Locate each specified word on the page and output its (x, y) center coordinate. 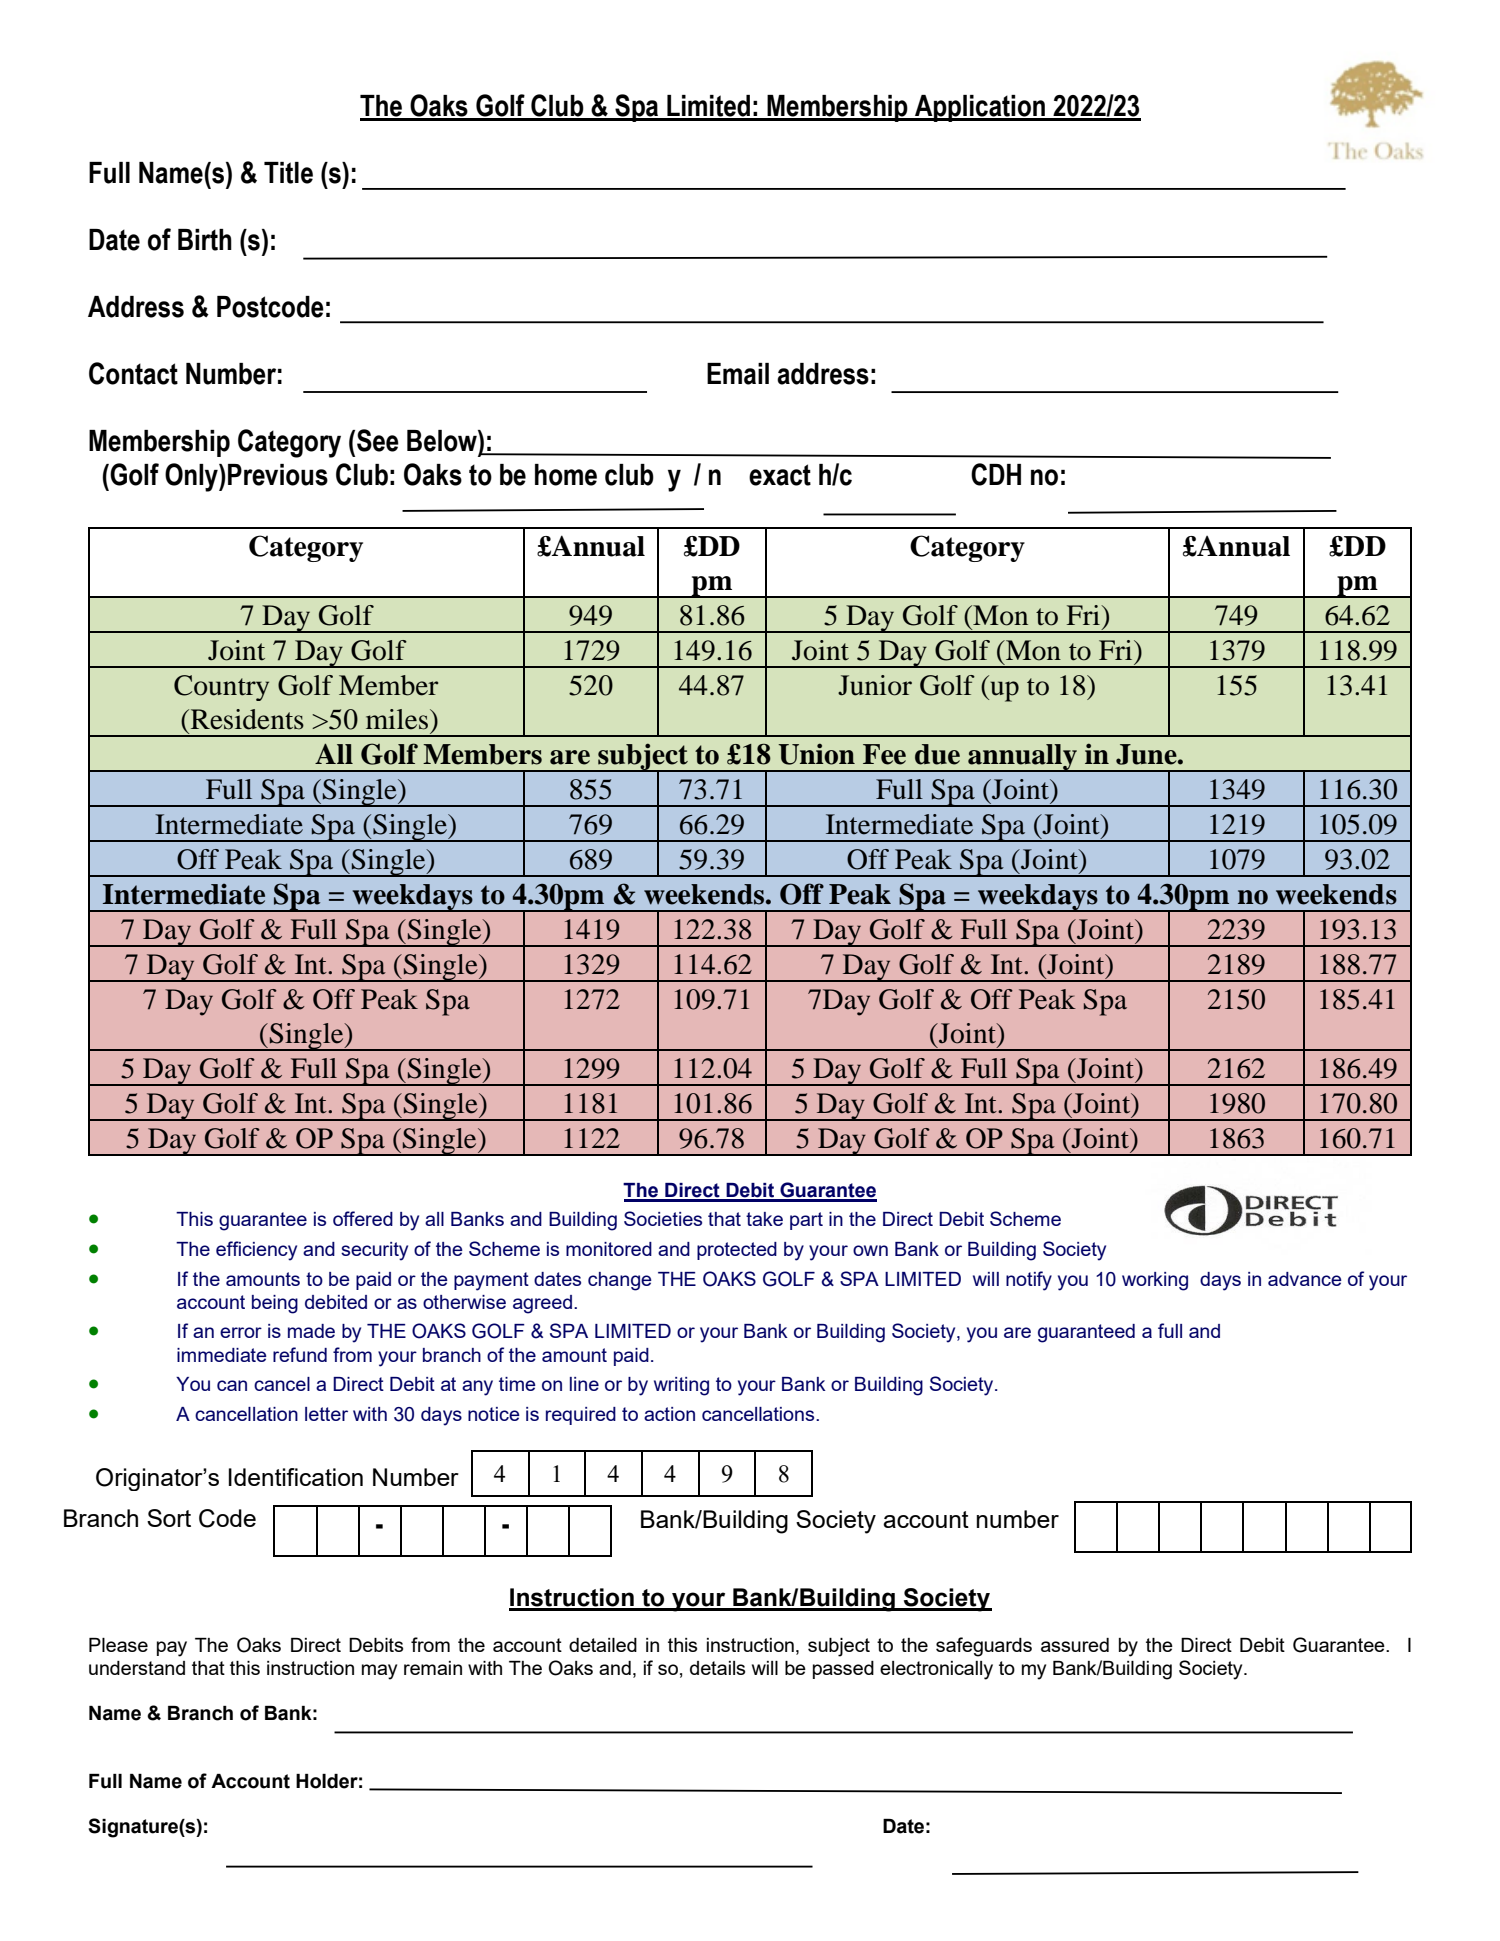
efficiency (256, 1251)
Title (288, 173)
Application (980, 108)
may (379, 1672)
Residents (246, 719)
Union (816, 754)
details (717, 1668)
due (937, 754)
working (1155, 1281)
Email (738, 374)
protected (737, 1251)
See (378, 440)
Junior (875, 685)
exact (780, 475)
